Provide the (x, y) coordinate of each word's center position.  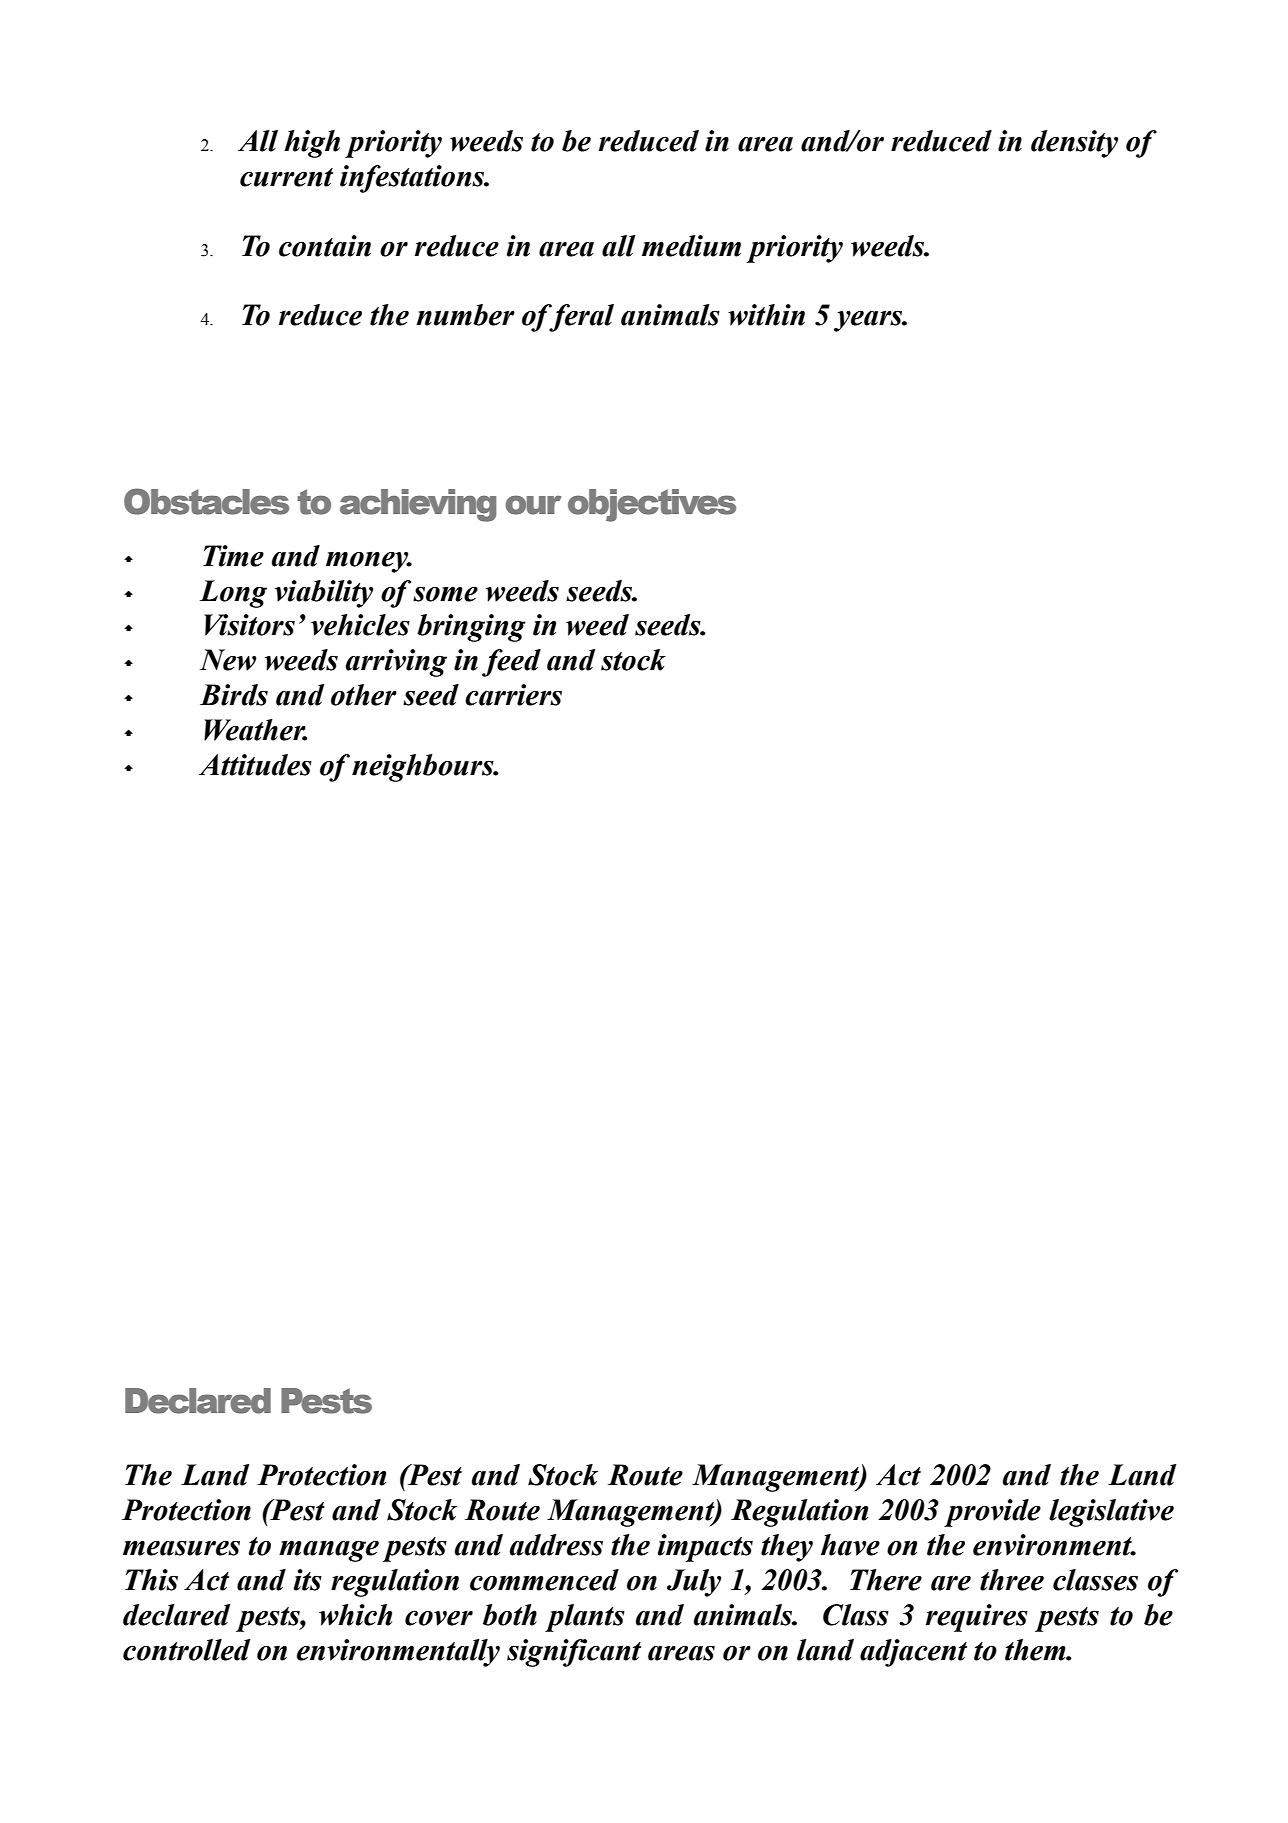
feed (511, 663)
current (286, 177)
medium (691, 246)
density (1074, 144)
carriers (513, 695)
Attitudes (255, 765)
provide (992, 1513)
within (766, 315)
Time (233, 556)
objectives (652, 505)
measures (181, 1548)
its (308, 1580)
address (556, 1545)
